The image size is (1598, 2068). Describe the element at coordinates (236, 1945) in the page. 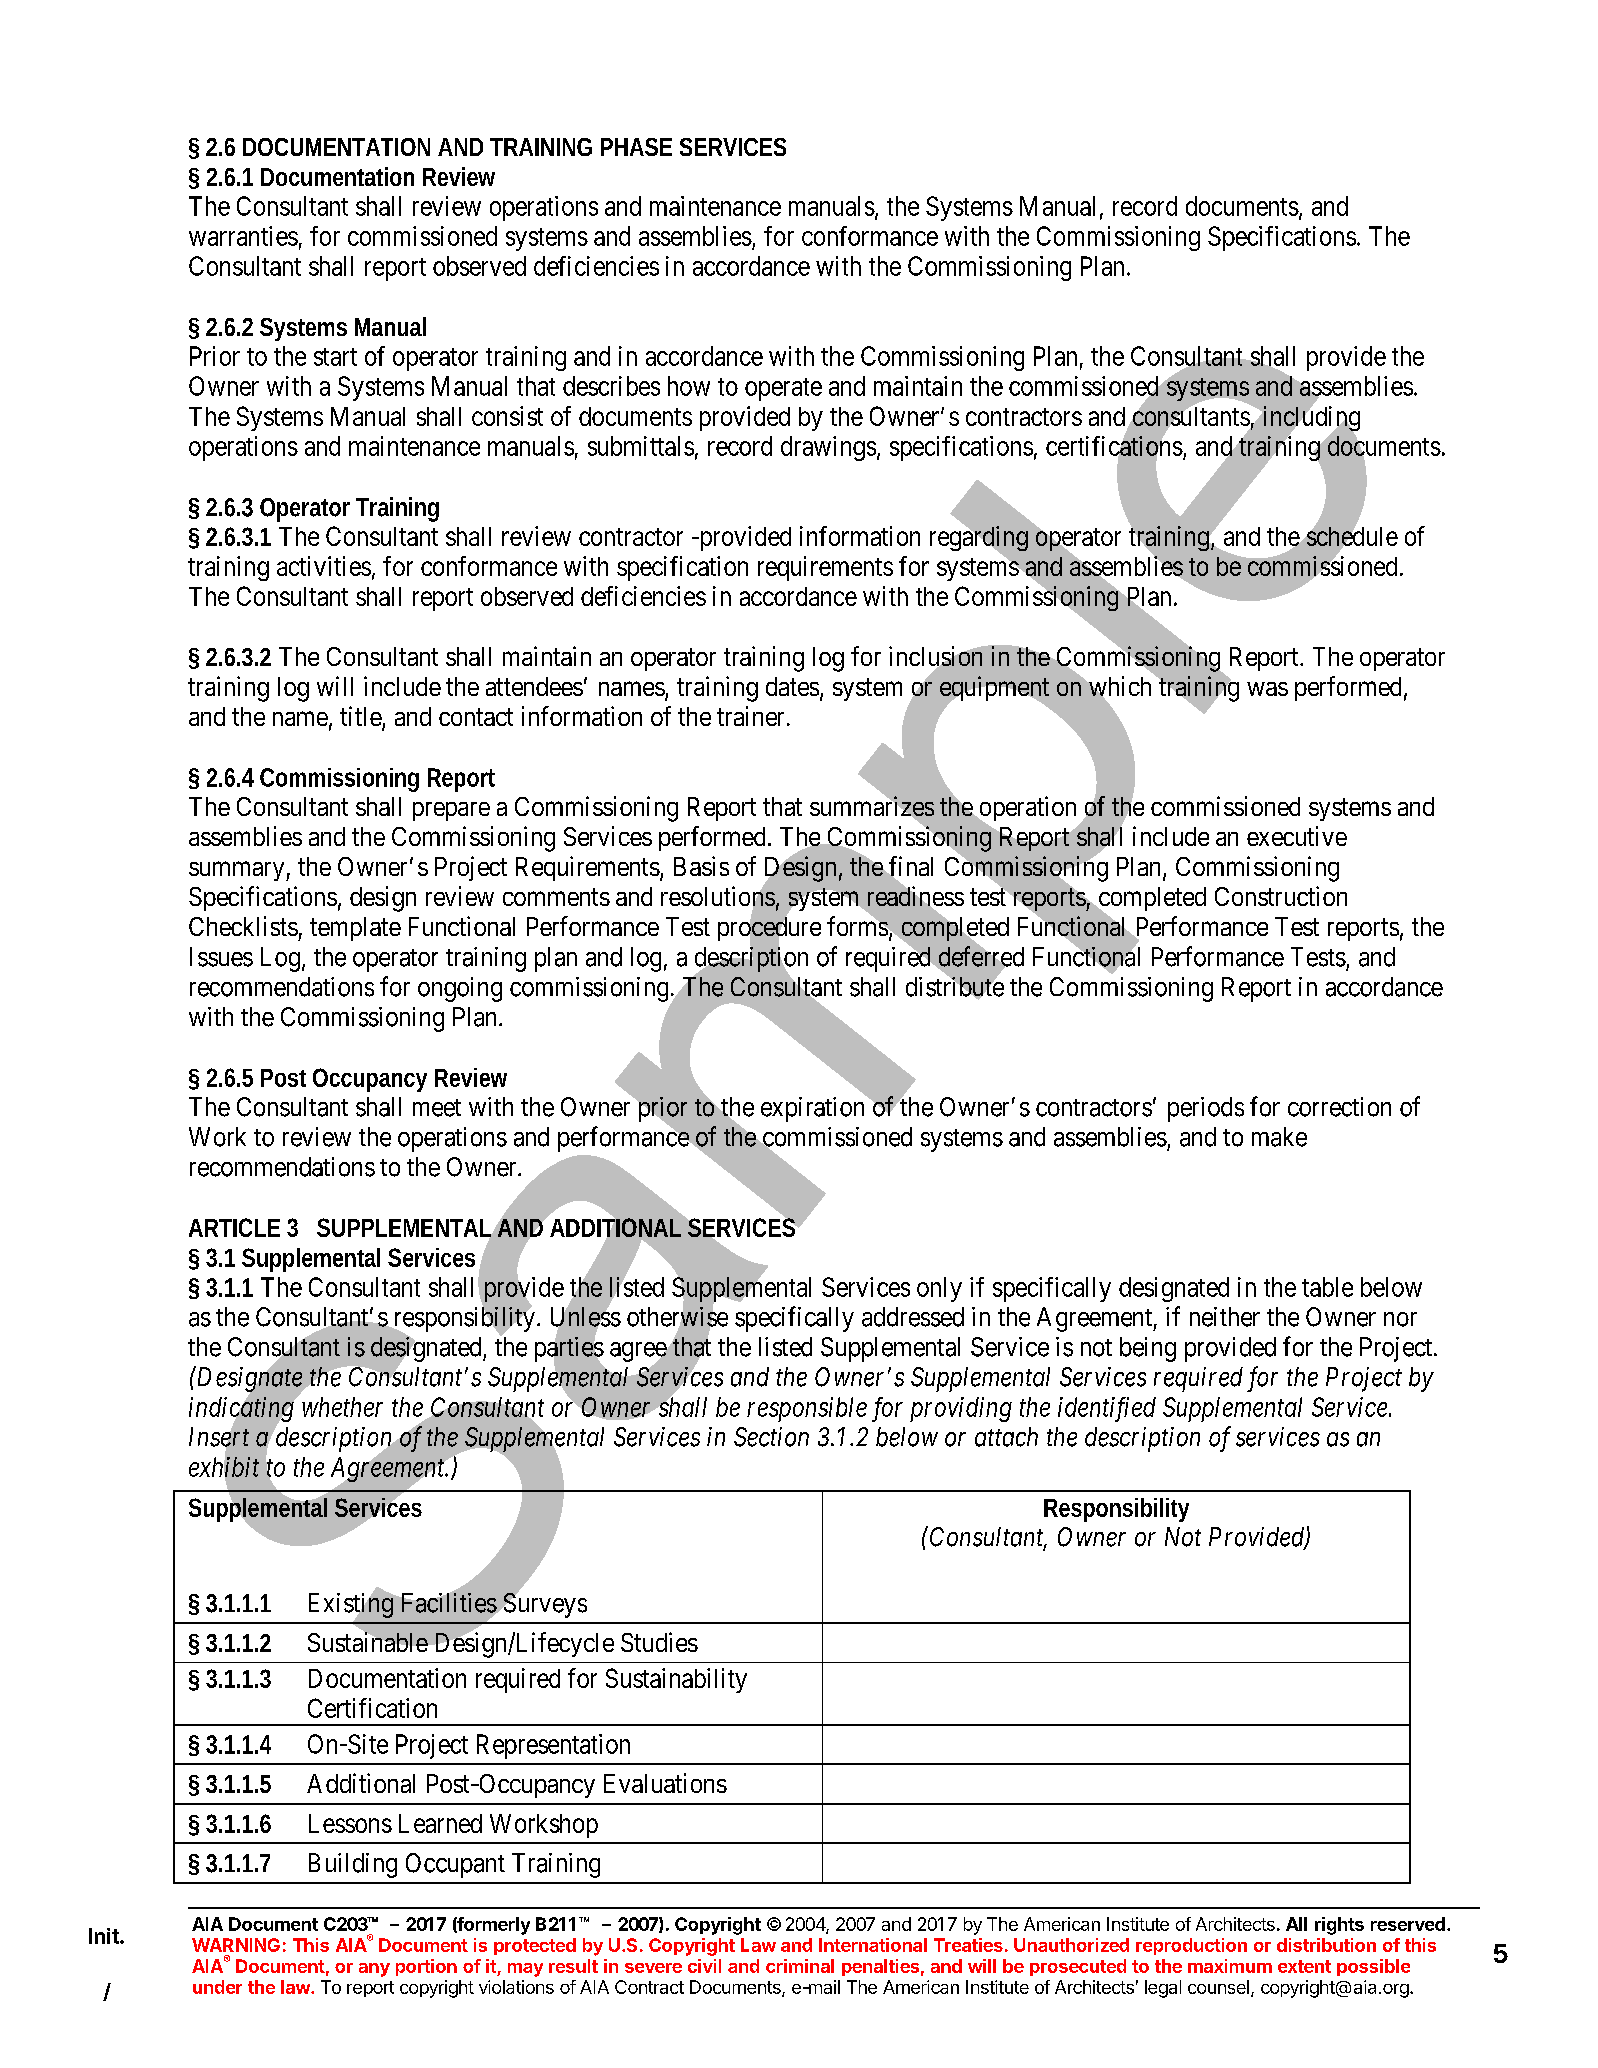

I see `WARNING` at that location.
